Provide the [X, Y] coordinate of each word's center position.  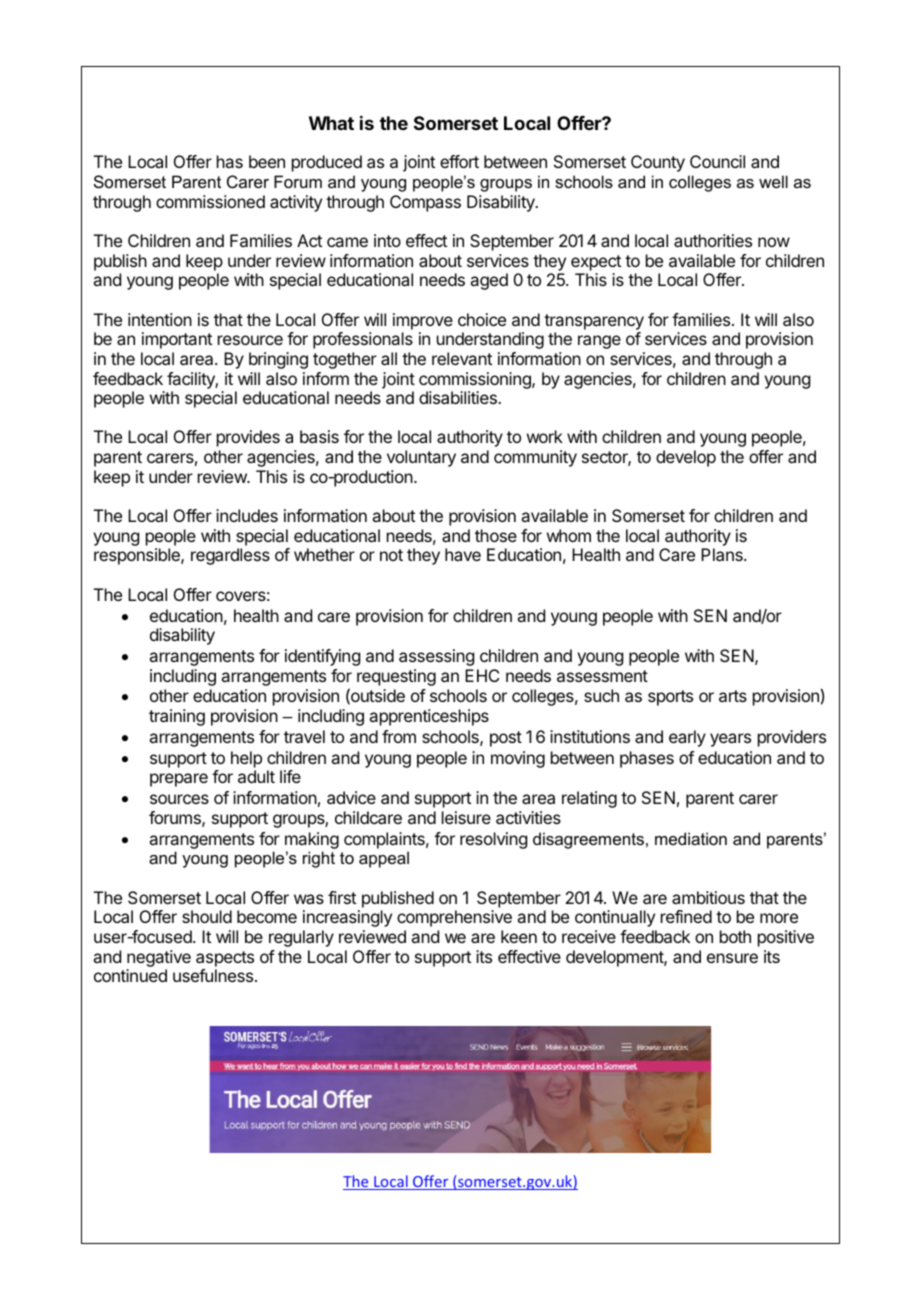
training [177, 717]
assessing [436, 657]
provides [248, 438]
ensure [732, 958]
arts [733, 696]
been [267, 161]
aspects [225, 959]
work [545, 436]
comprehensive [454, 918]
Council [717, 161]
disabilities [459, 397]
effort [459, 161]
